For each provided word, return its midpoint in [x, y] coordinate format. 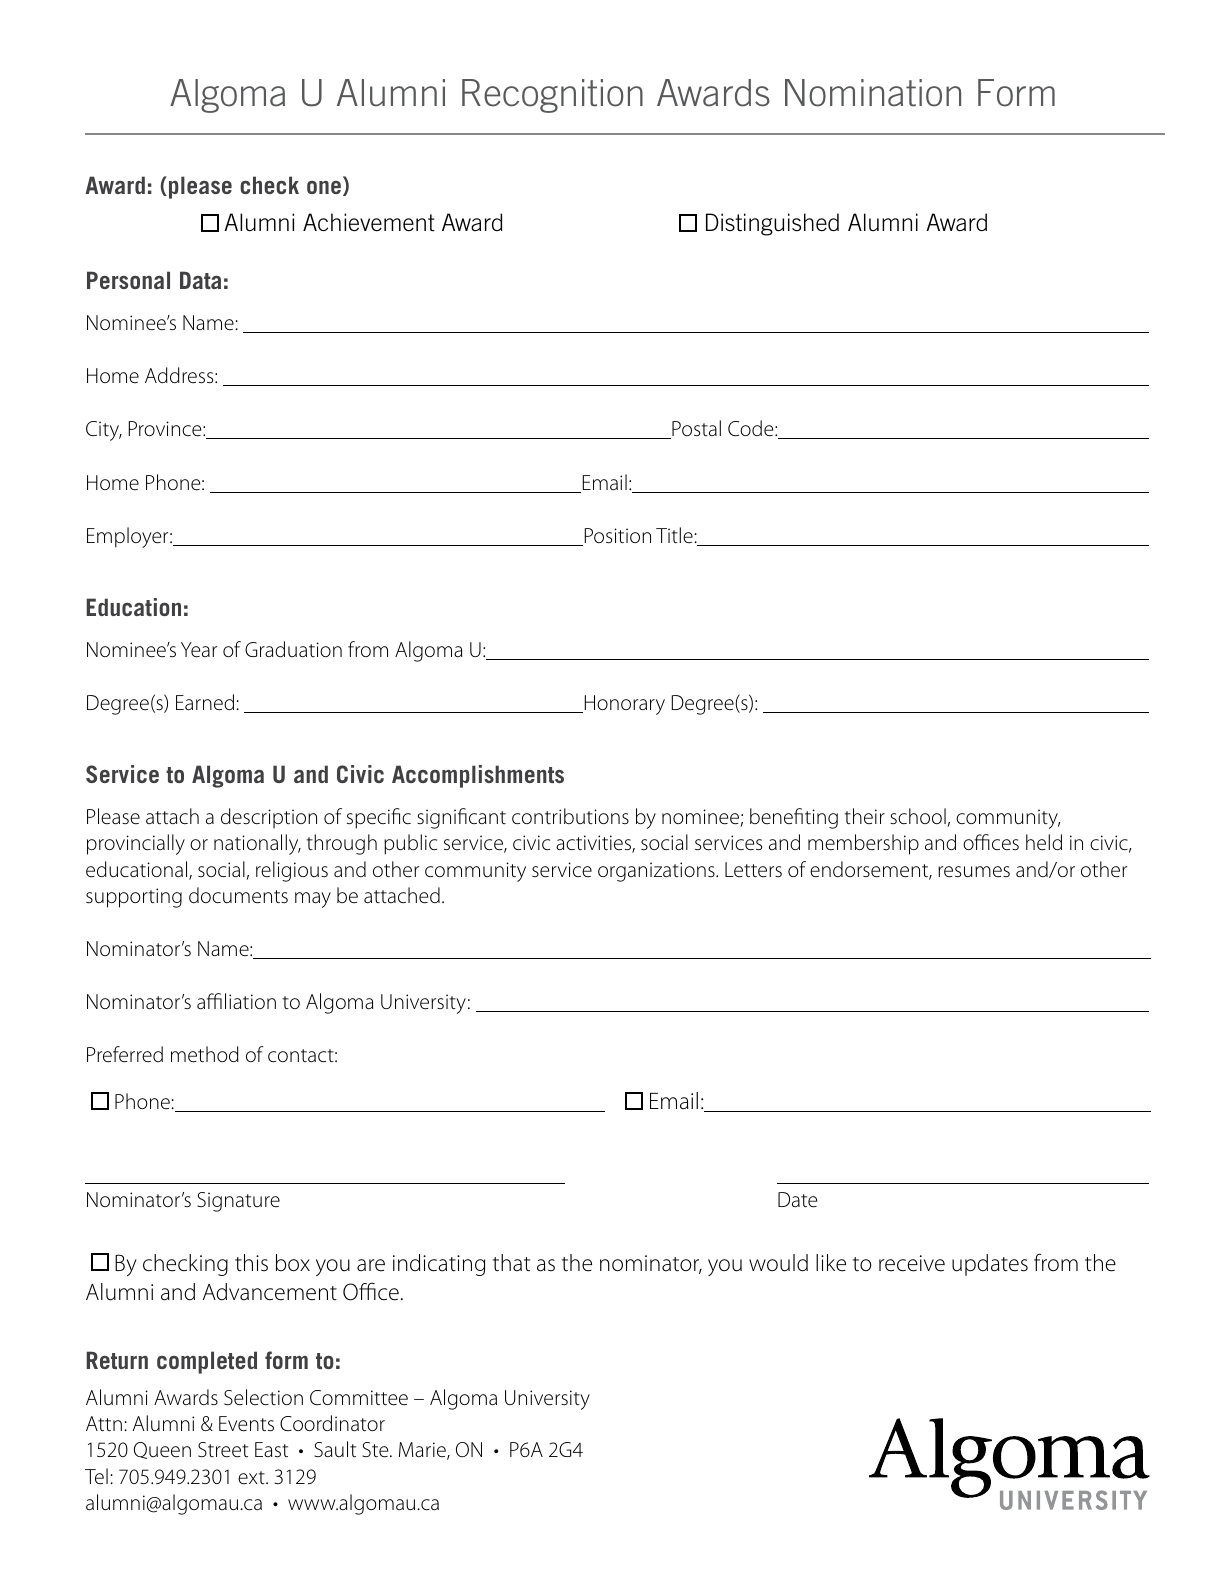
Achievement [369, 222]
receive [912, 1263]
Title [675, 535]
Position [616, 537]
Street [223, 1450]
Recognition [552, 96]
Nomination [873, 93]
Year [199, 650]
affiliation [236, 1001]
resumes [974, 872]
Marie [423, 1451]
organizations [657, 872]
